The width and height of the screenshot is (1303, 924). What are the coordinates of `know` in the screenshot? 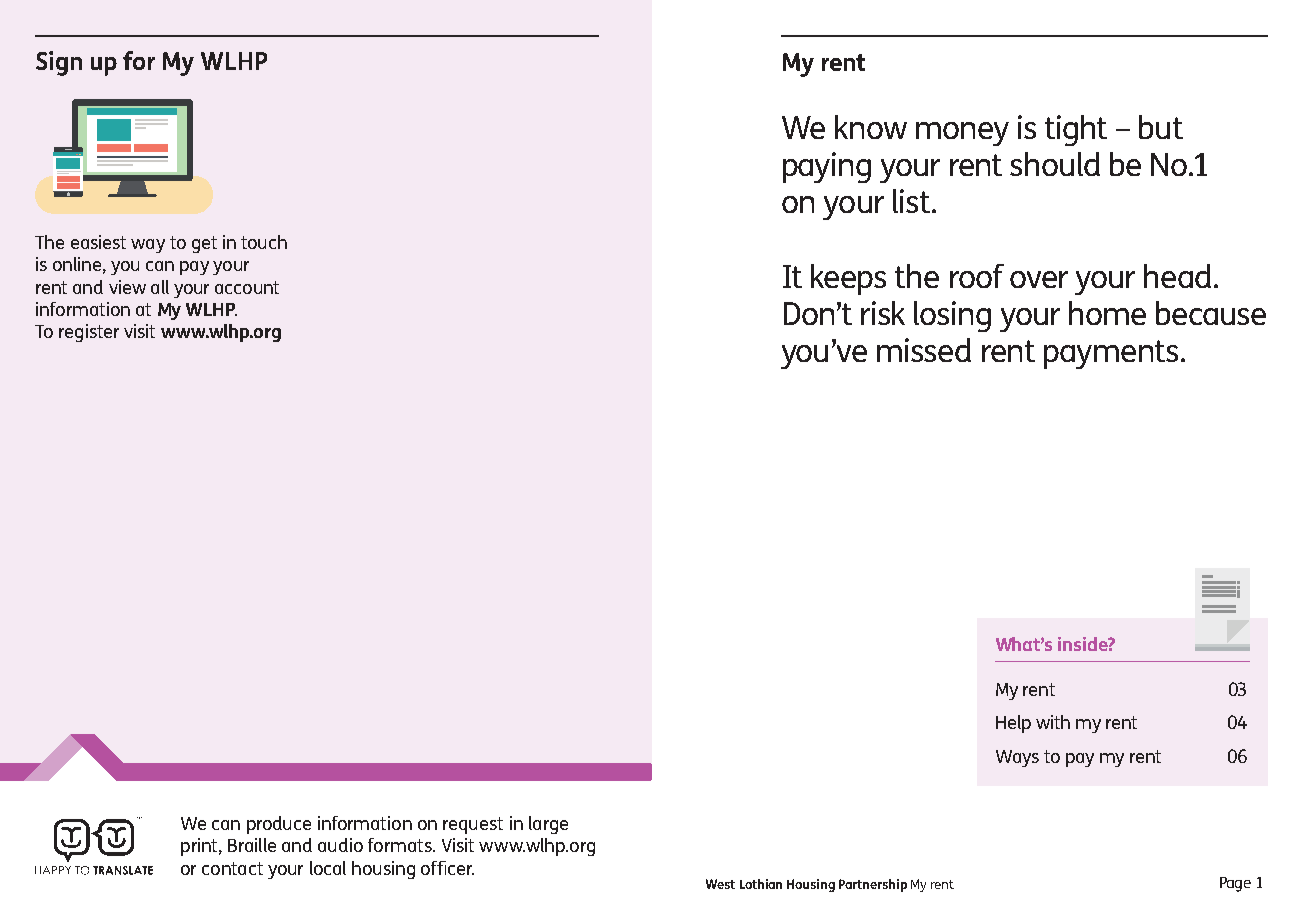 It's located at (871, 127).
